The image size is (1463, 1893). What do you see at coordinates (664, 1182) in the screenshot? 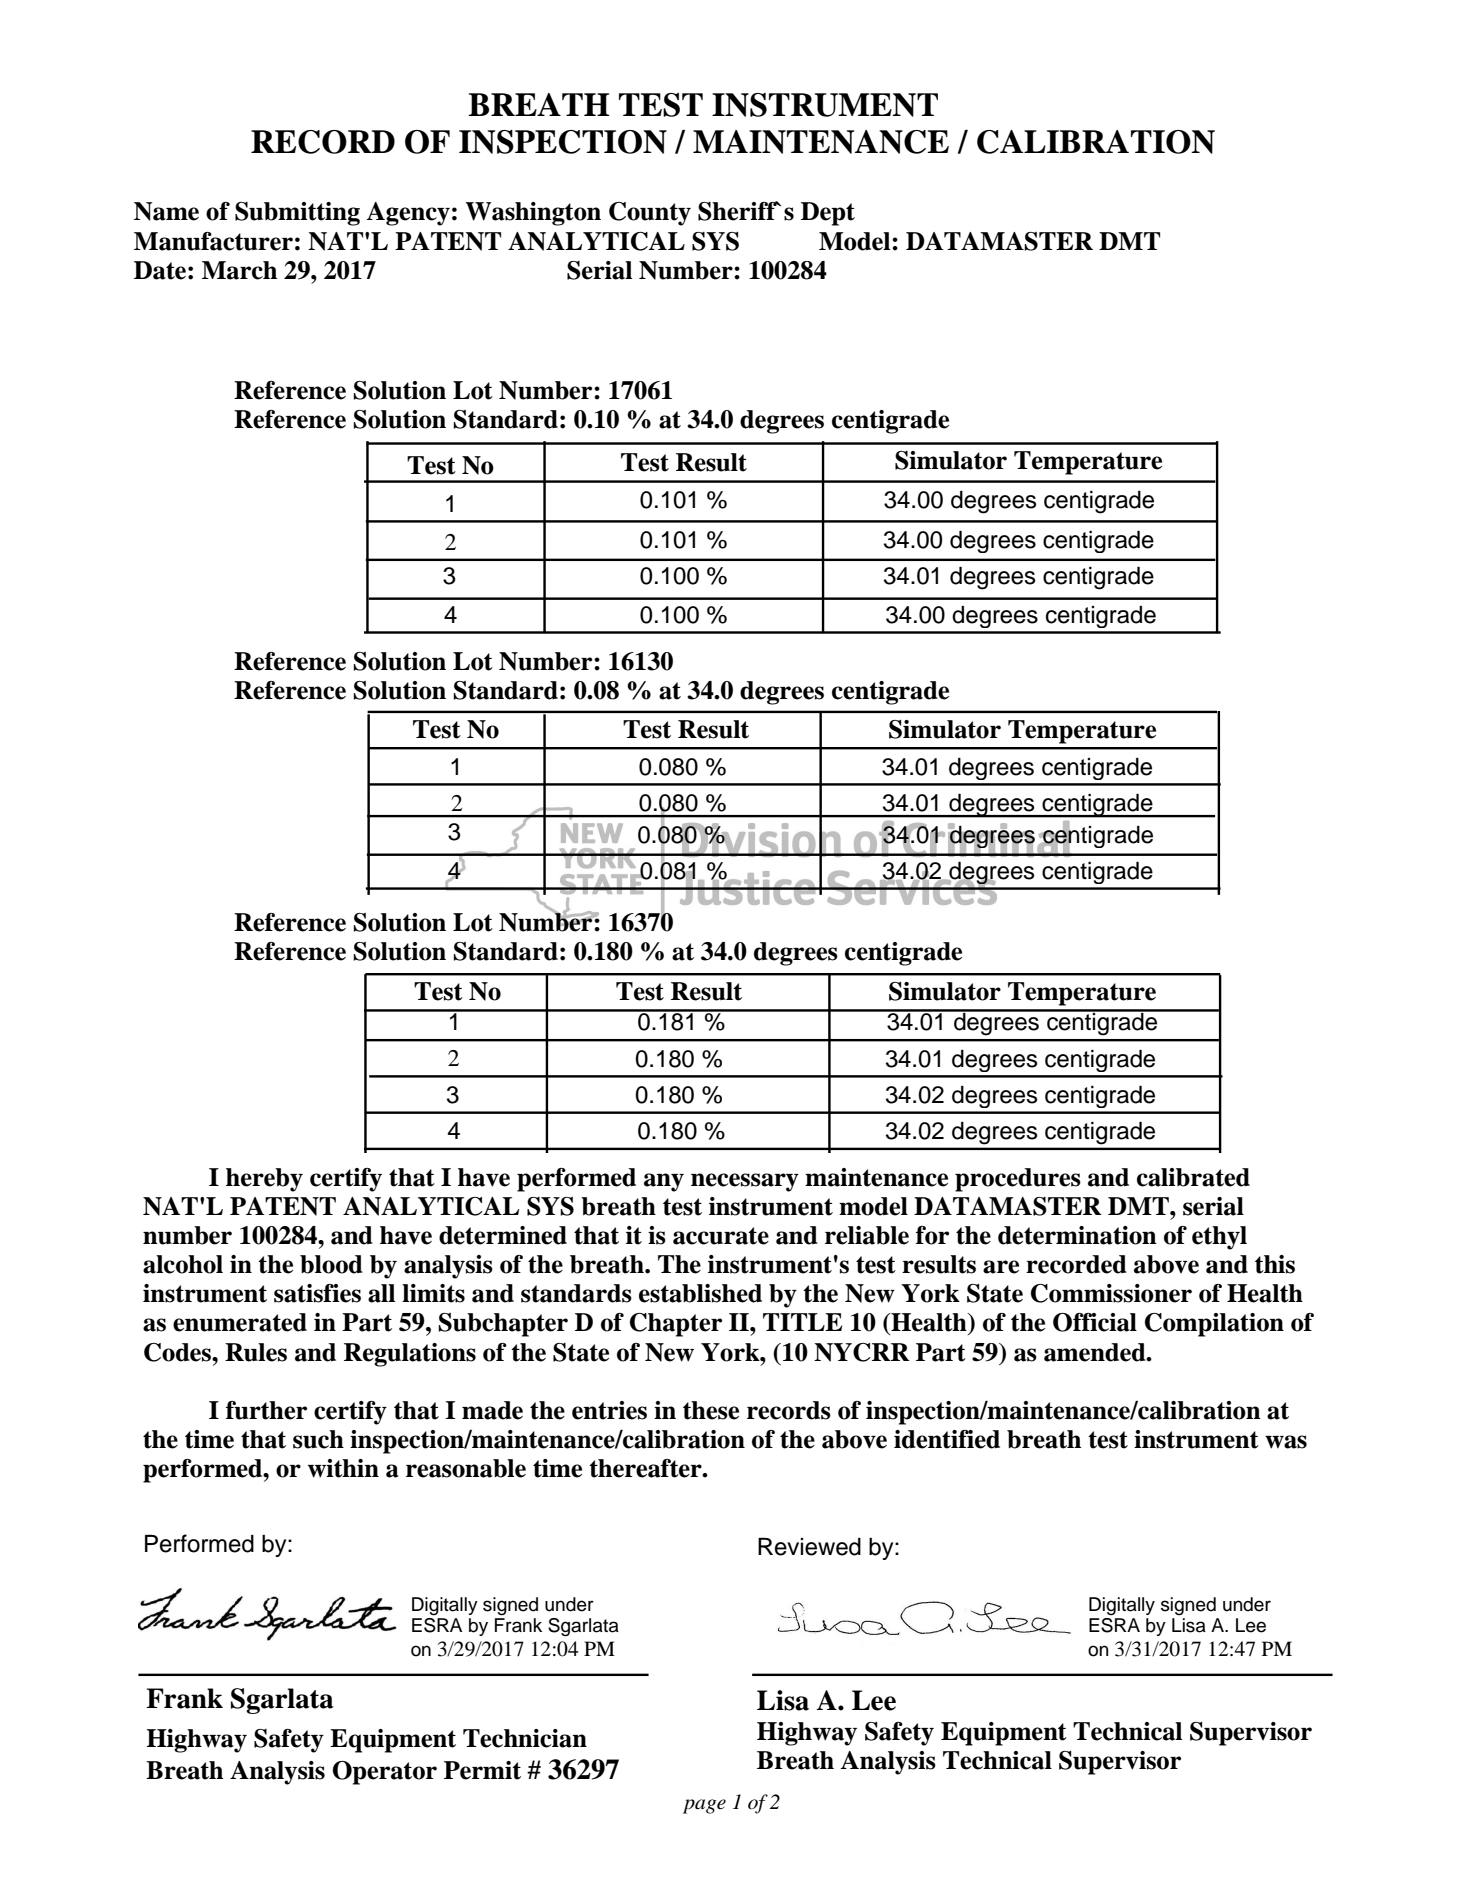
I see `any` at bounding box center [664, 1182].
